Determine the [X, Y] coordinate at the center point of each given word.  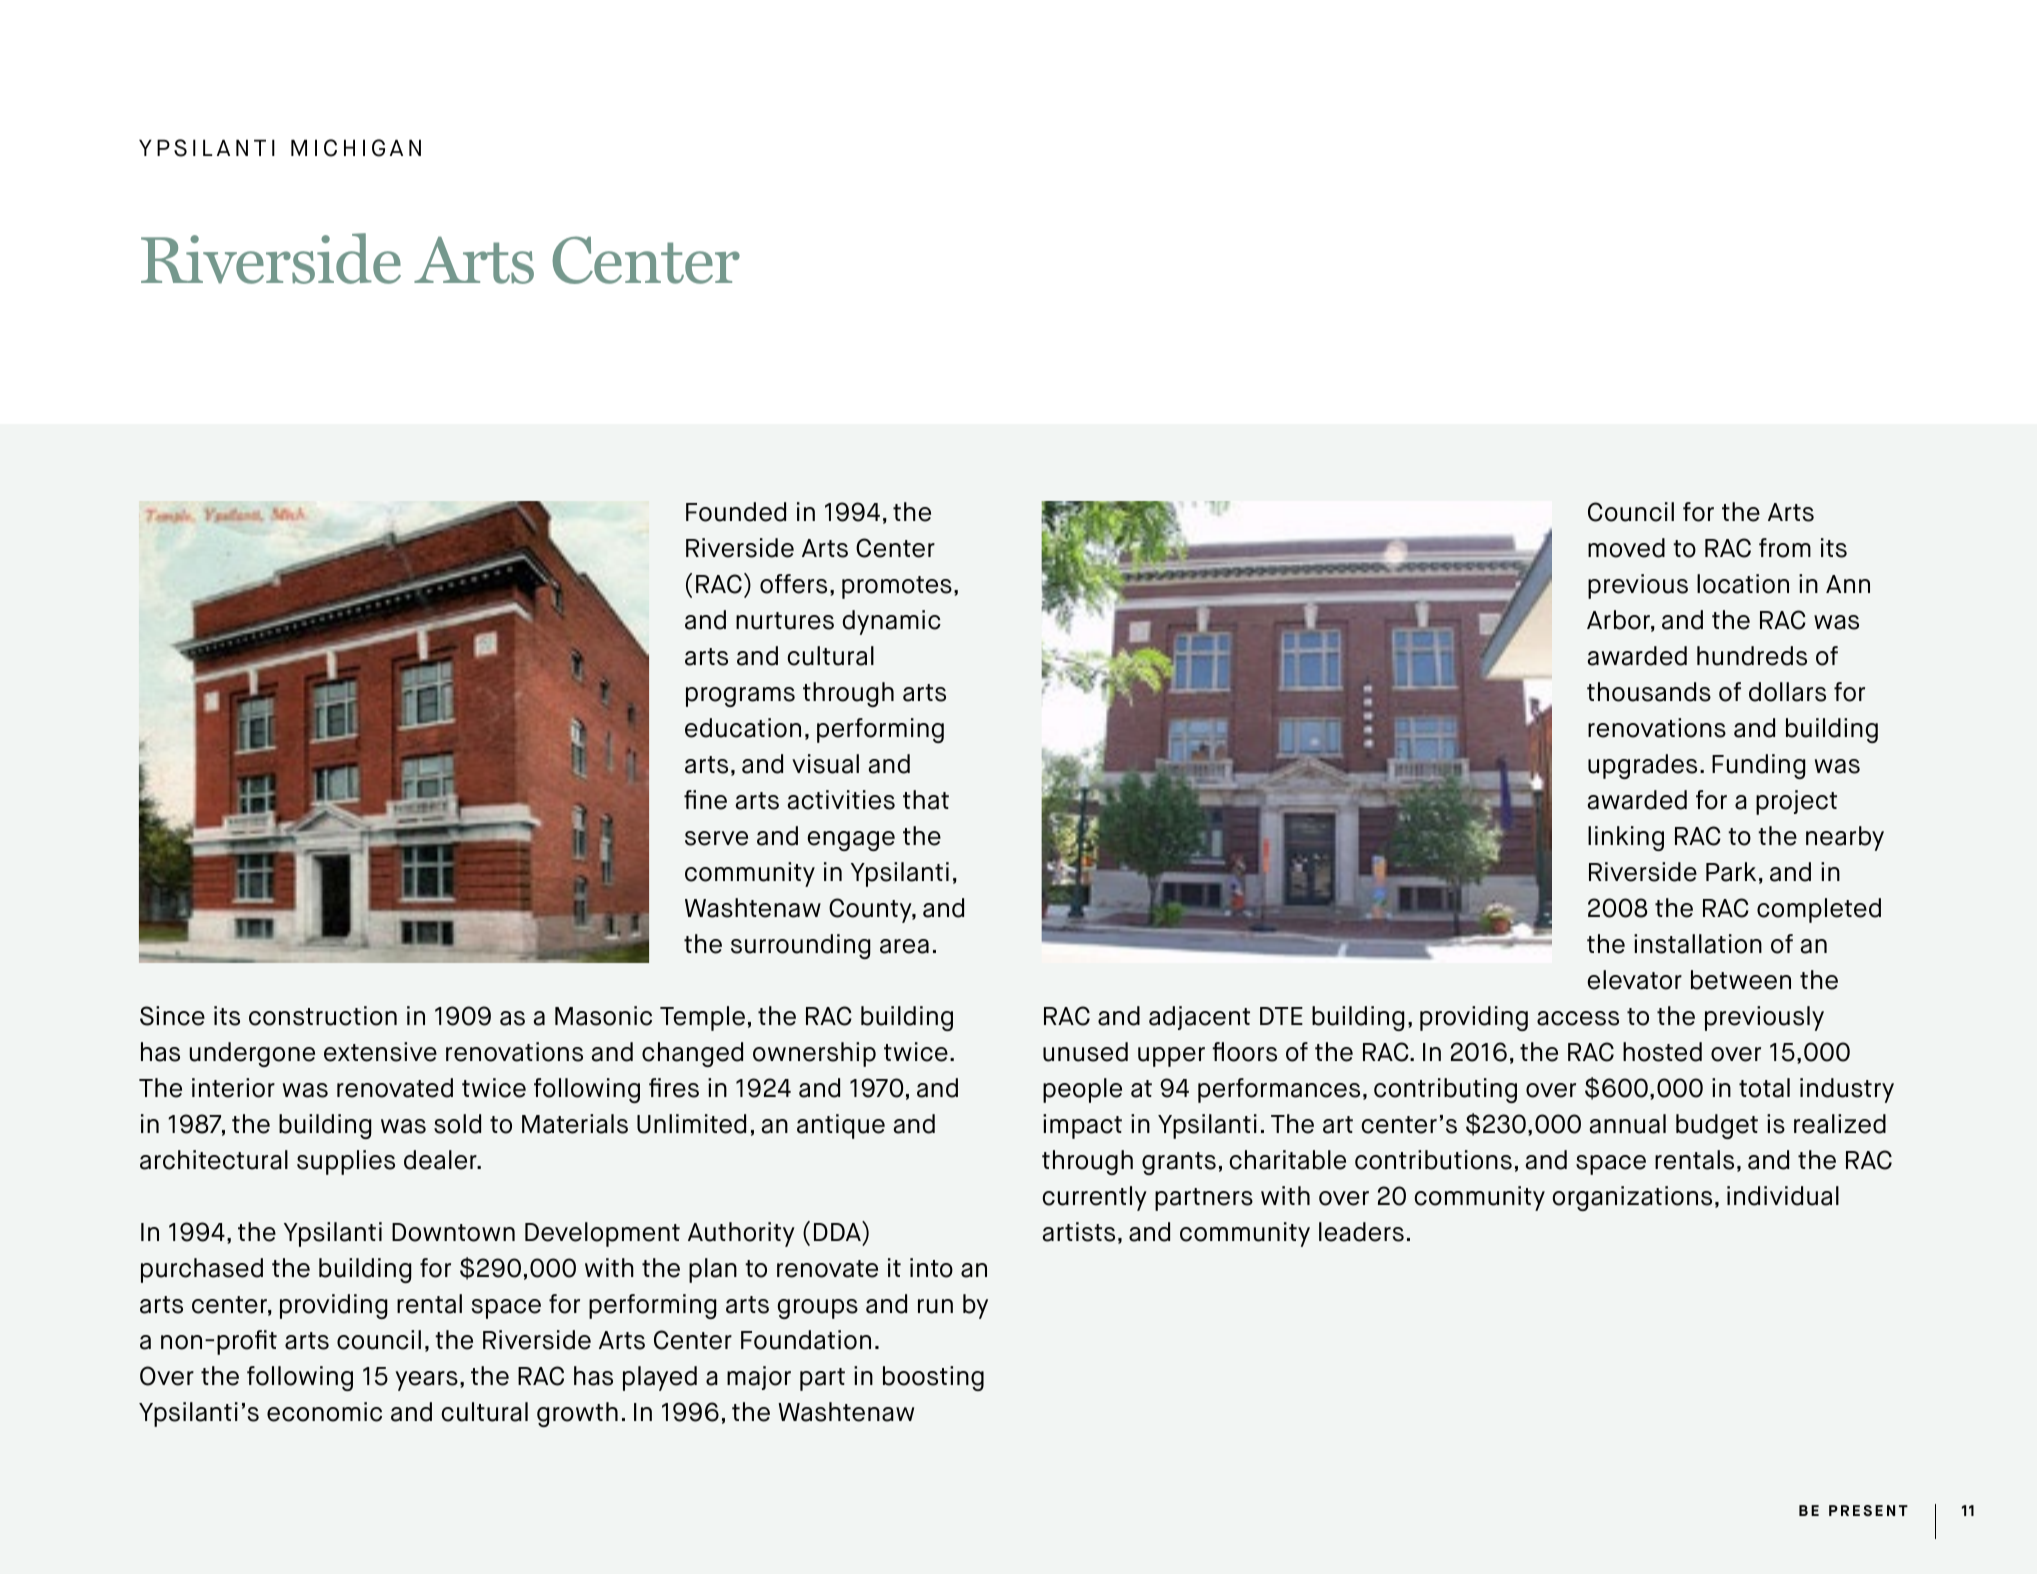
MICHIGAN [356, 148]
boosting [933, 1378]
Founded [736, 512]
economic [324, 1412]
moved [1626, 548]
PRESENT [1868, 1510]
